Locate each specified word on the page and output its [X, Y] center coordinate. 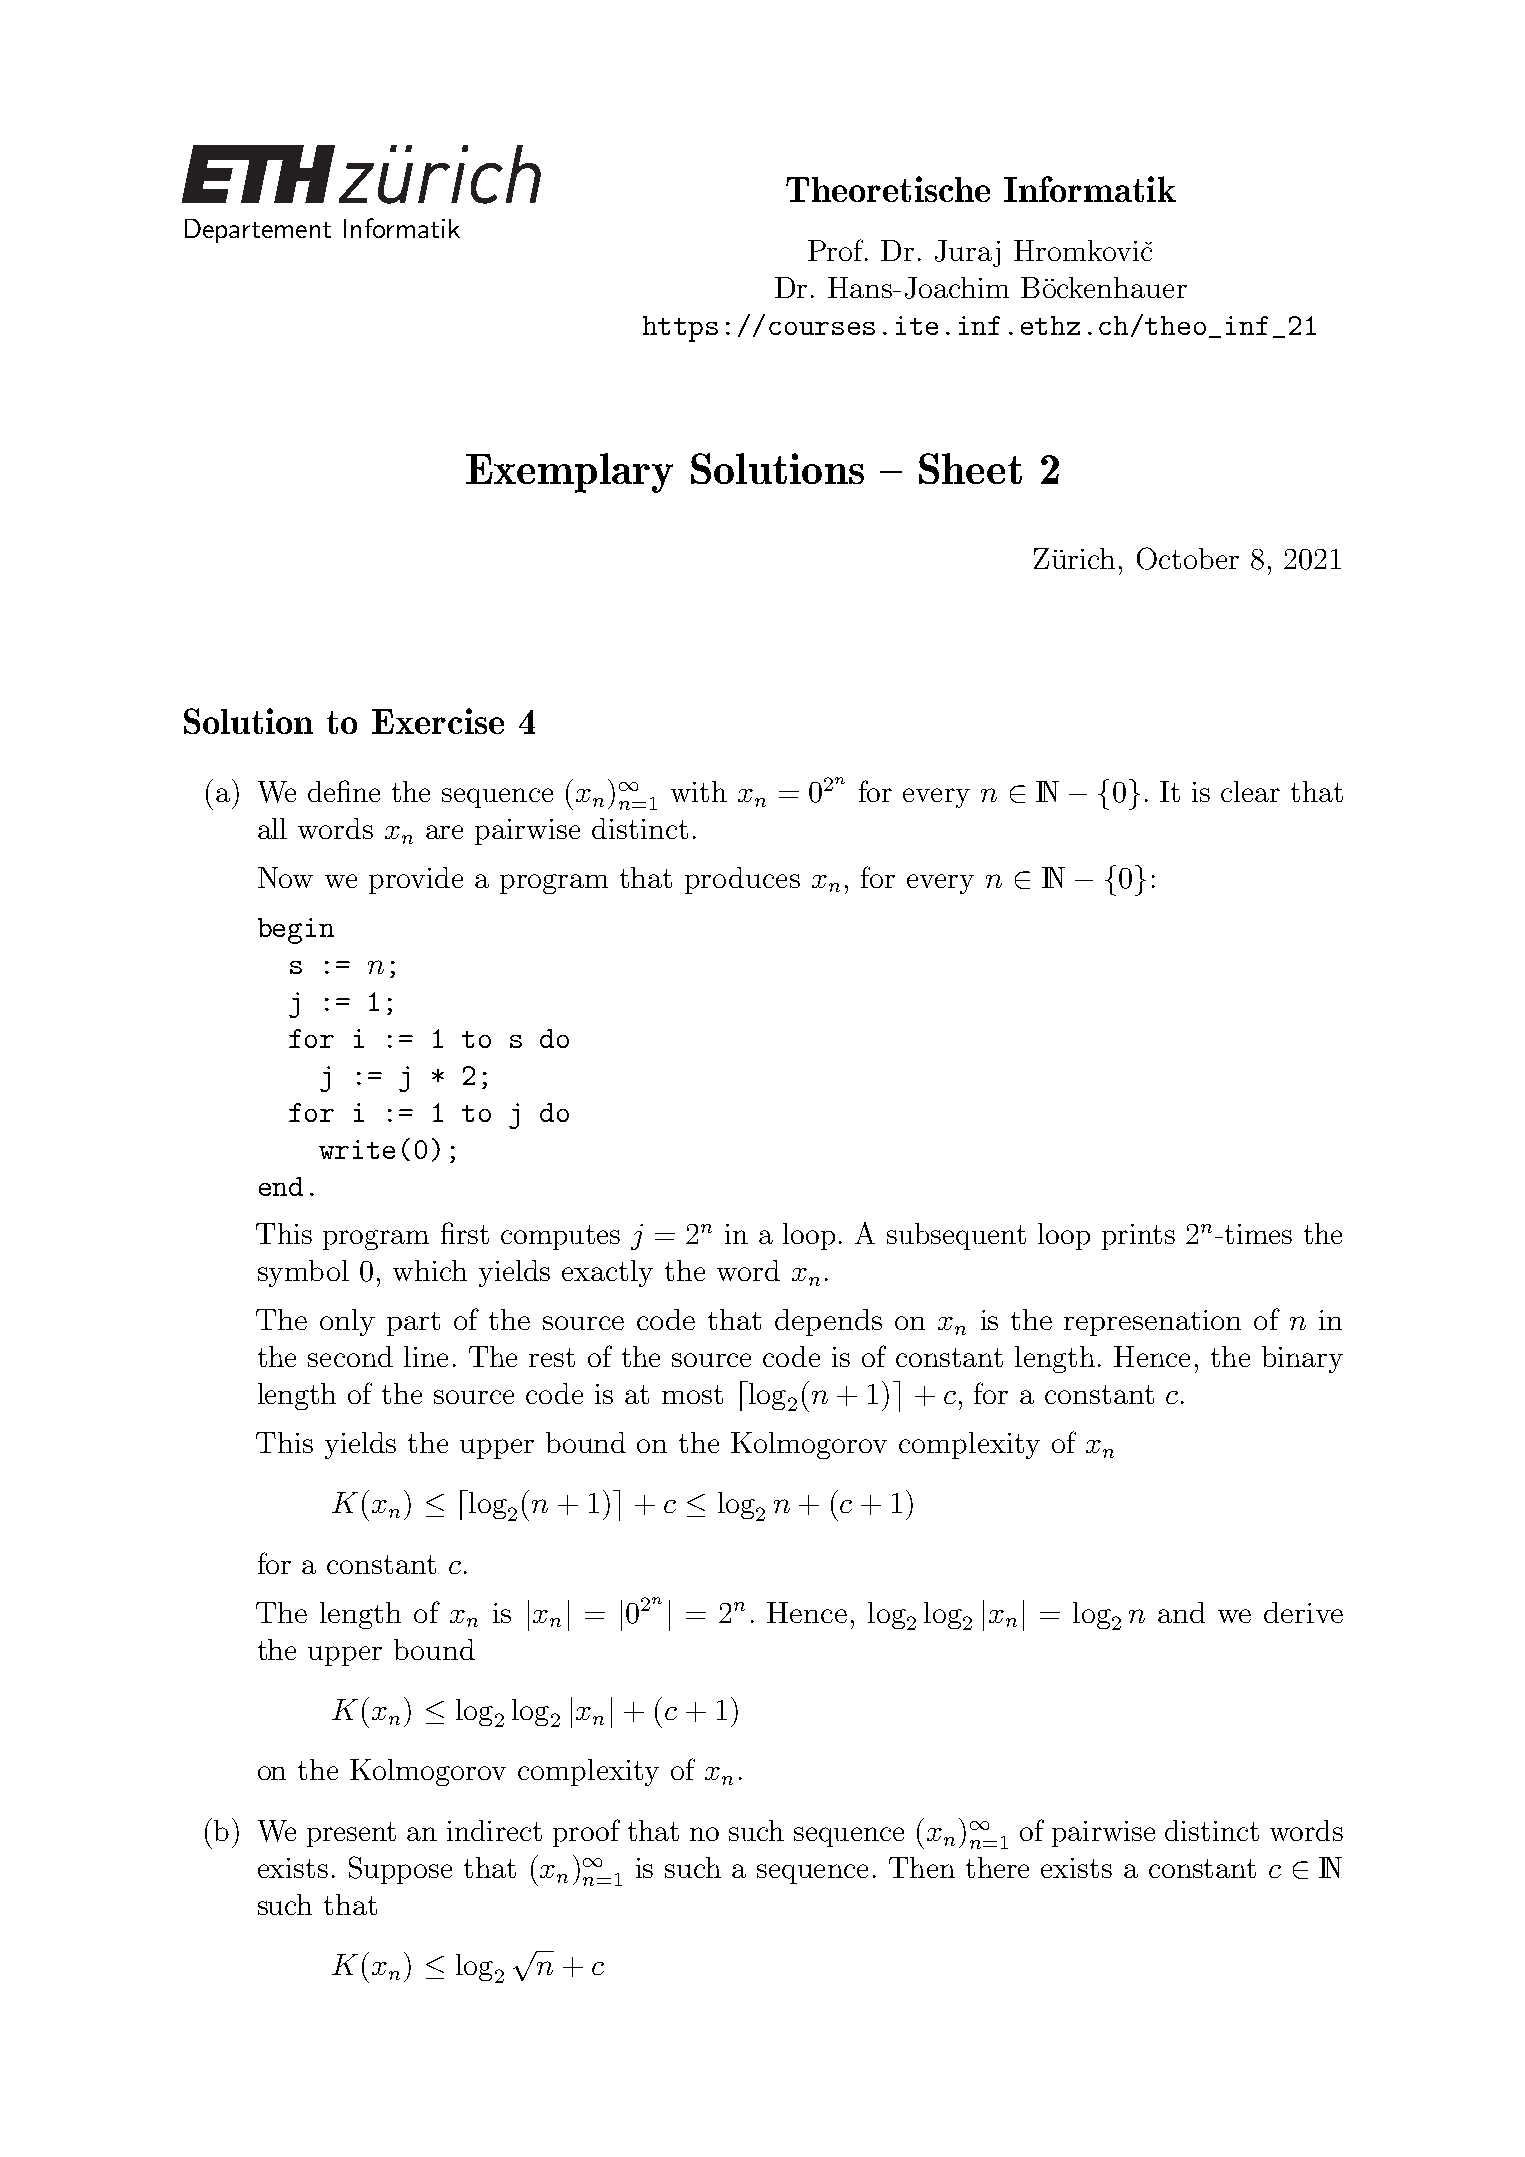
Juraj [967, 253]
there [997, 1867]
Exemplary [569, 473]
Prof [837, 250]
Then [922, 1867]
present [351, 1834]
